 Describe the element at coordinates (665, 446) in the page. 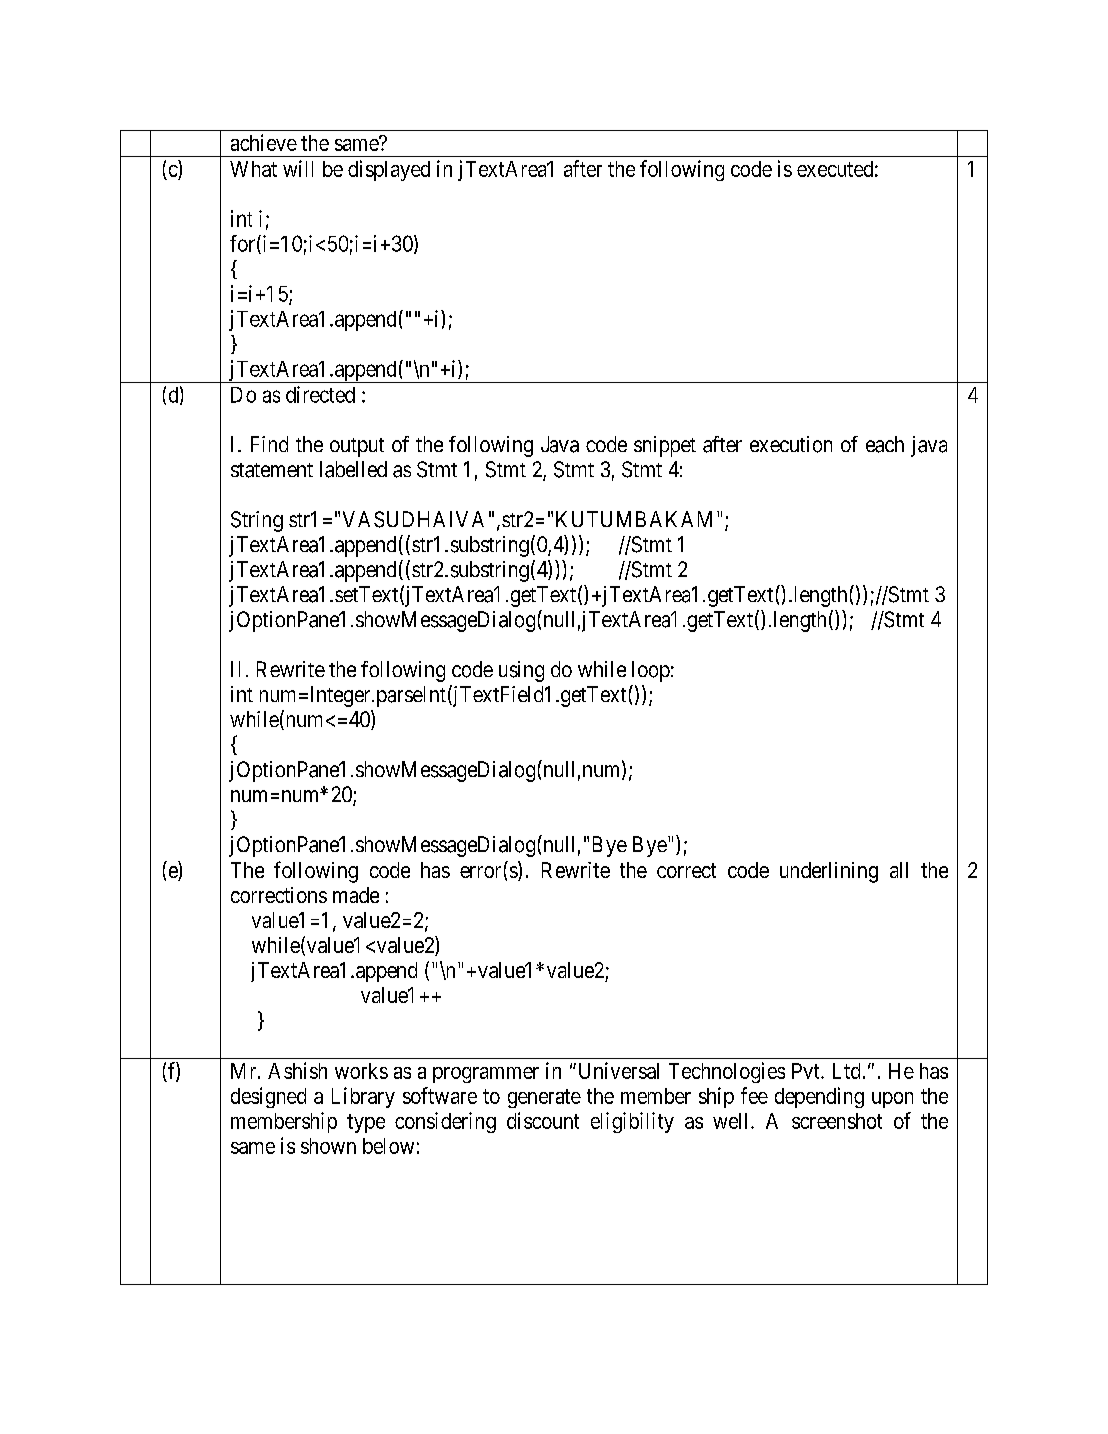

I see `snippet` at that location.
